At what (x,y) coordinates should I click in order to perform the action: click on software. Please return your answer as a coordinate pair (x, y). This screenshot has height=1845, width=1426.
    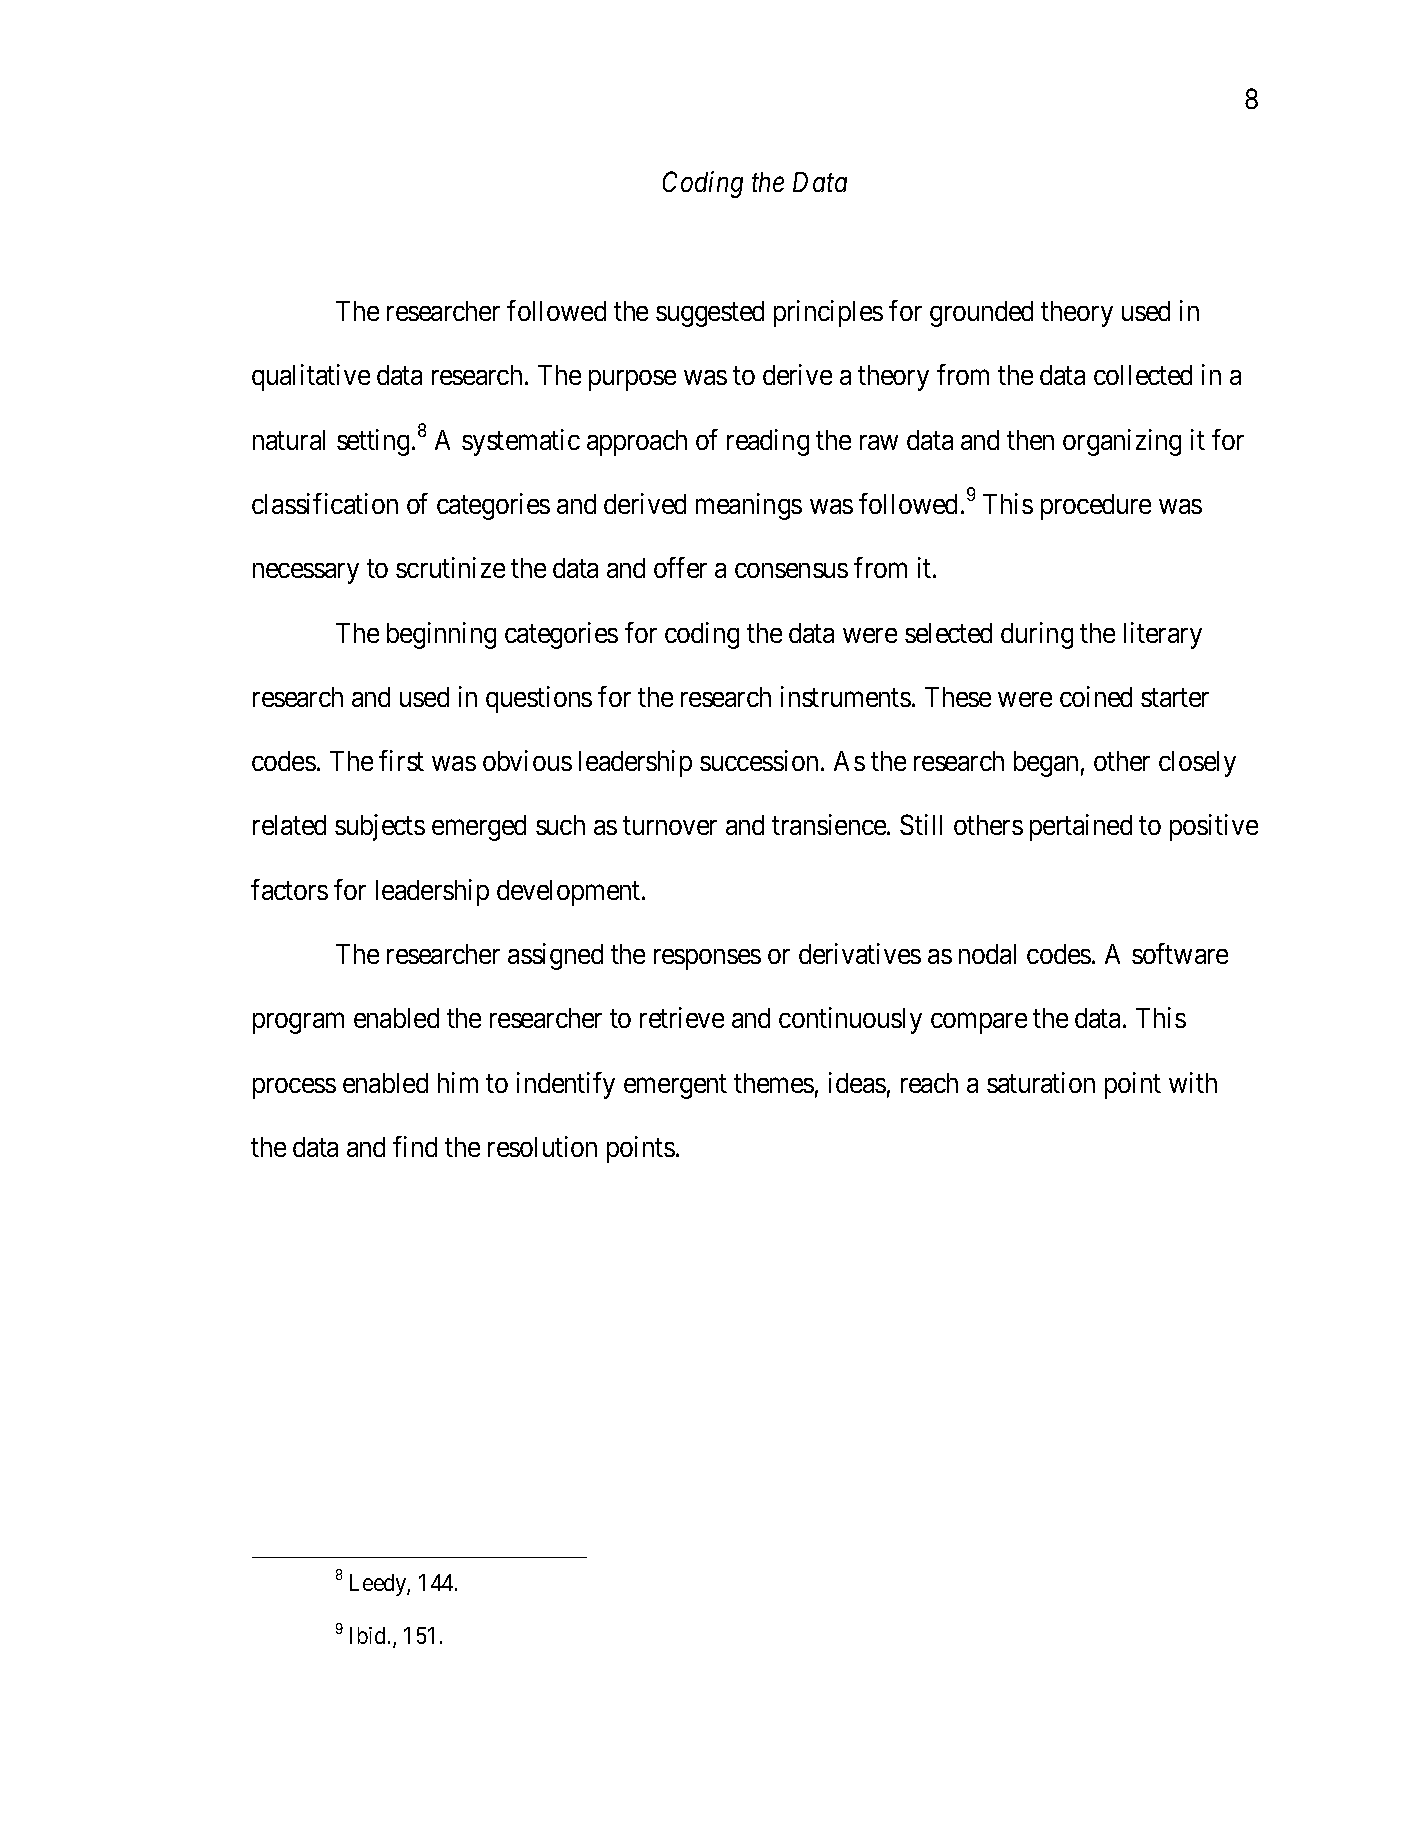
    Looking at the image, I should click on (1180, 953).
